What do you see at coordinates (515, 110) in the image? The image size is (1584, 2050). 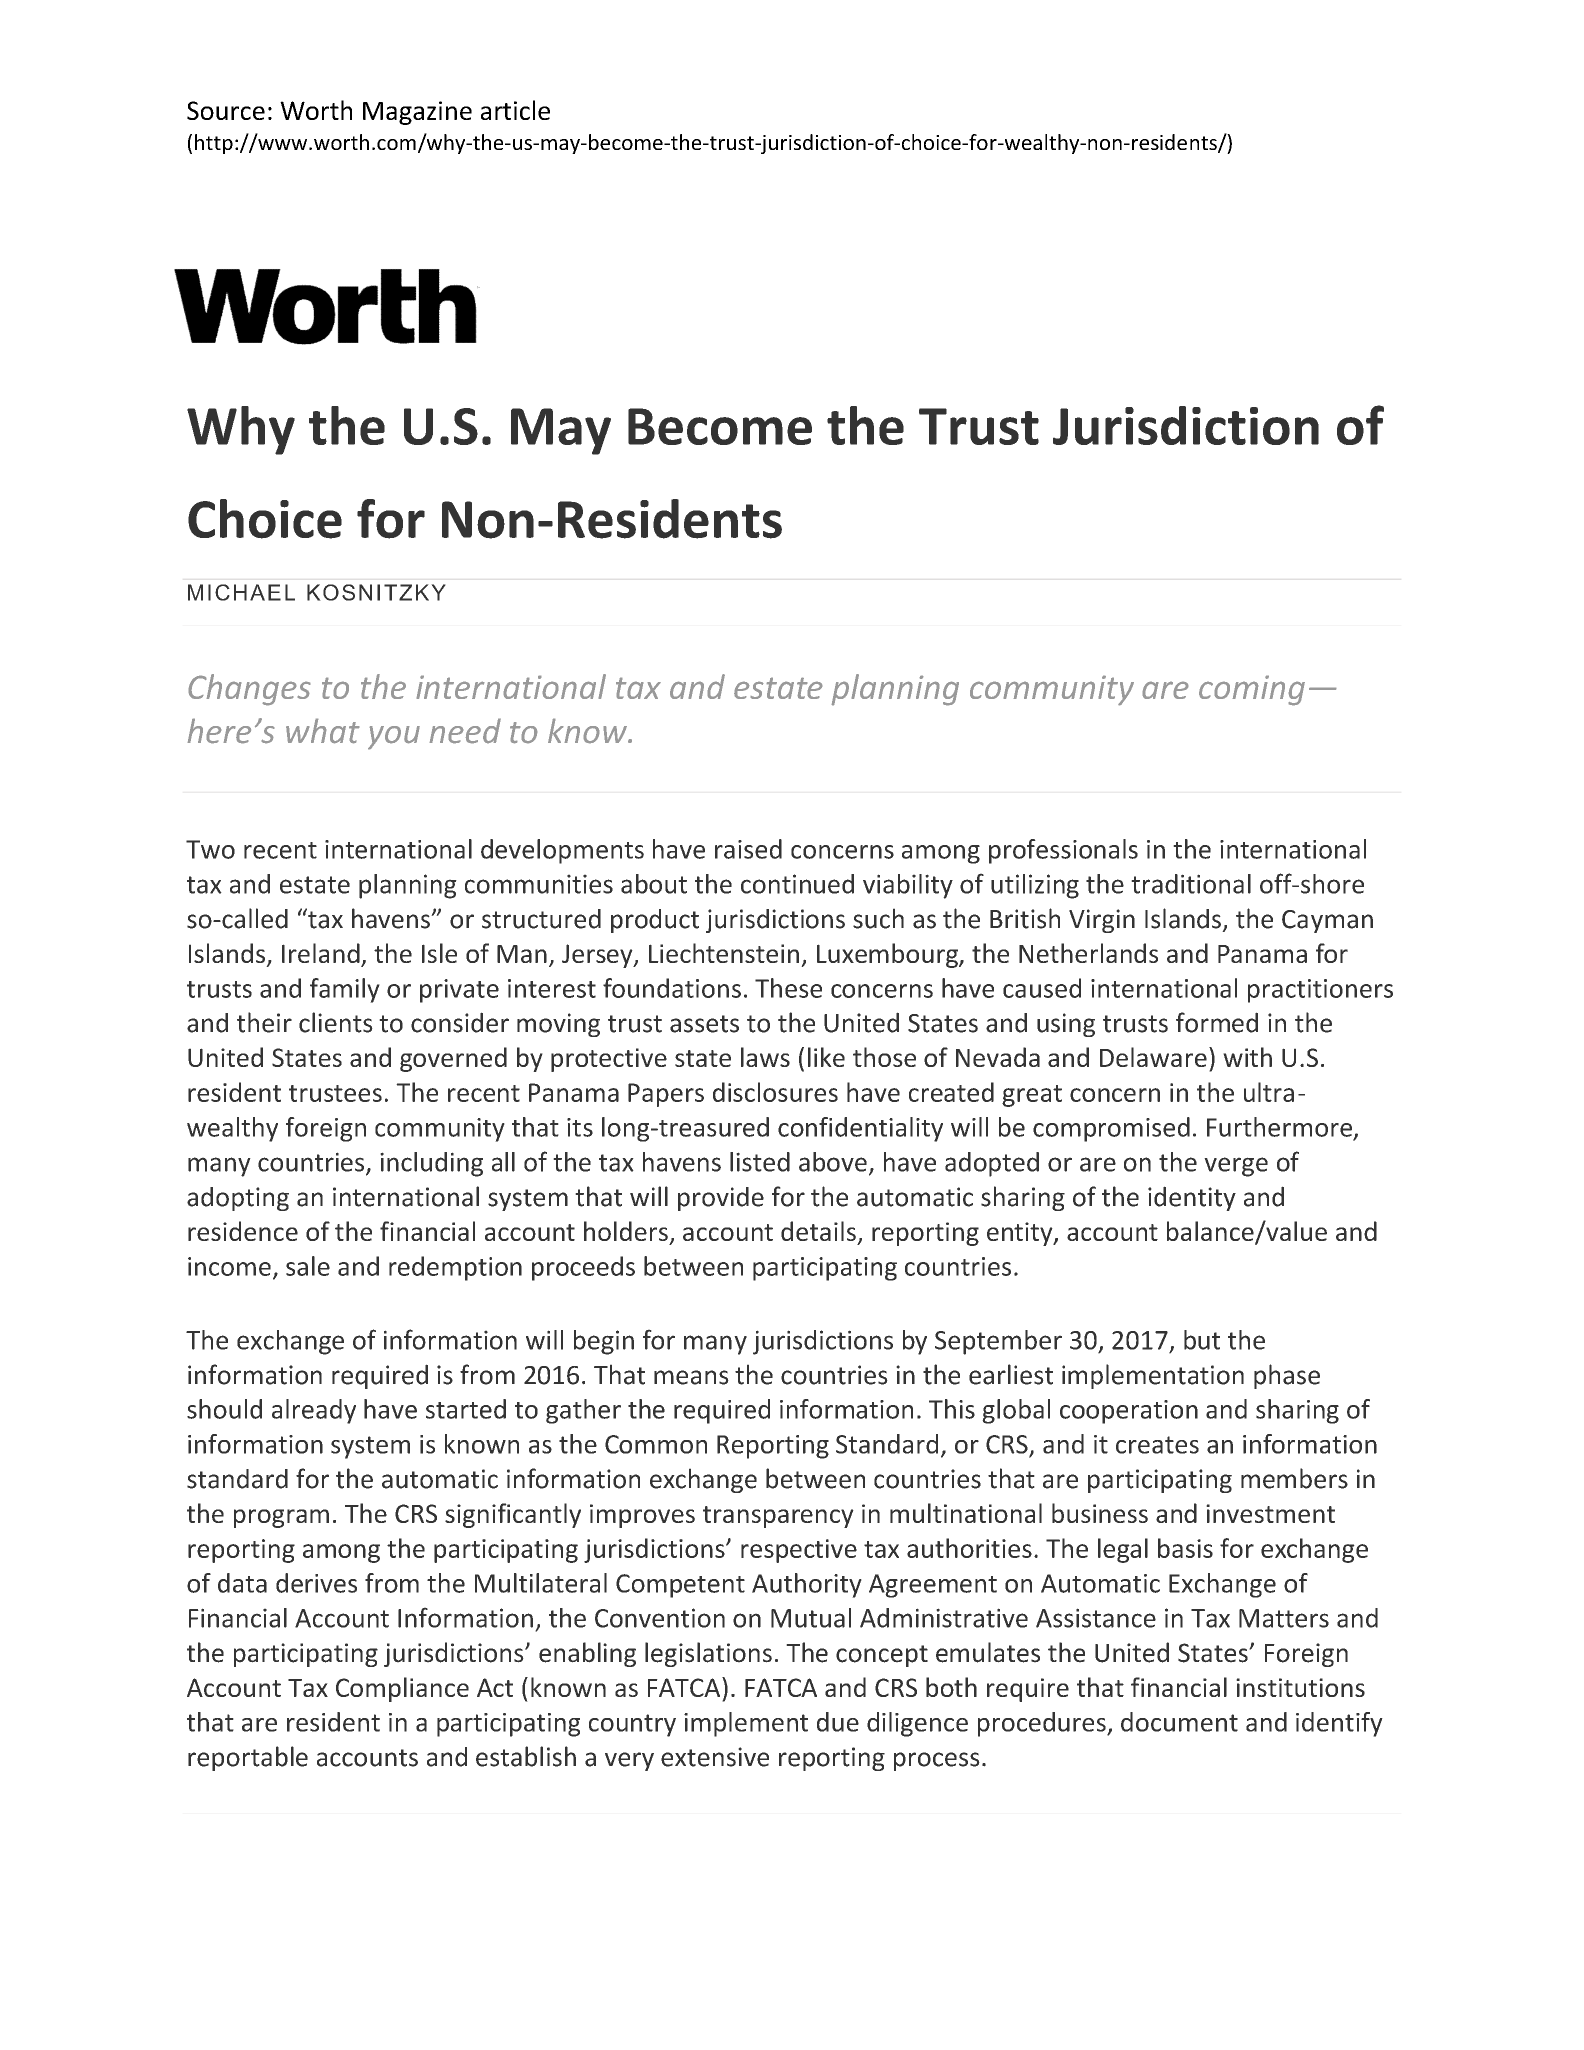 I see `article` at bounding box center [515, 110].
